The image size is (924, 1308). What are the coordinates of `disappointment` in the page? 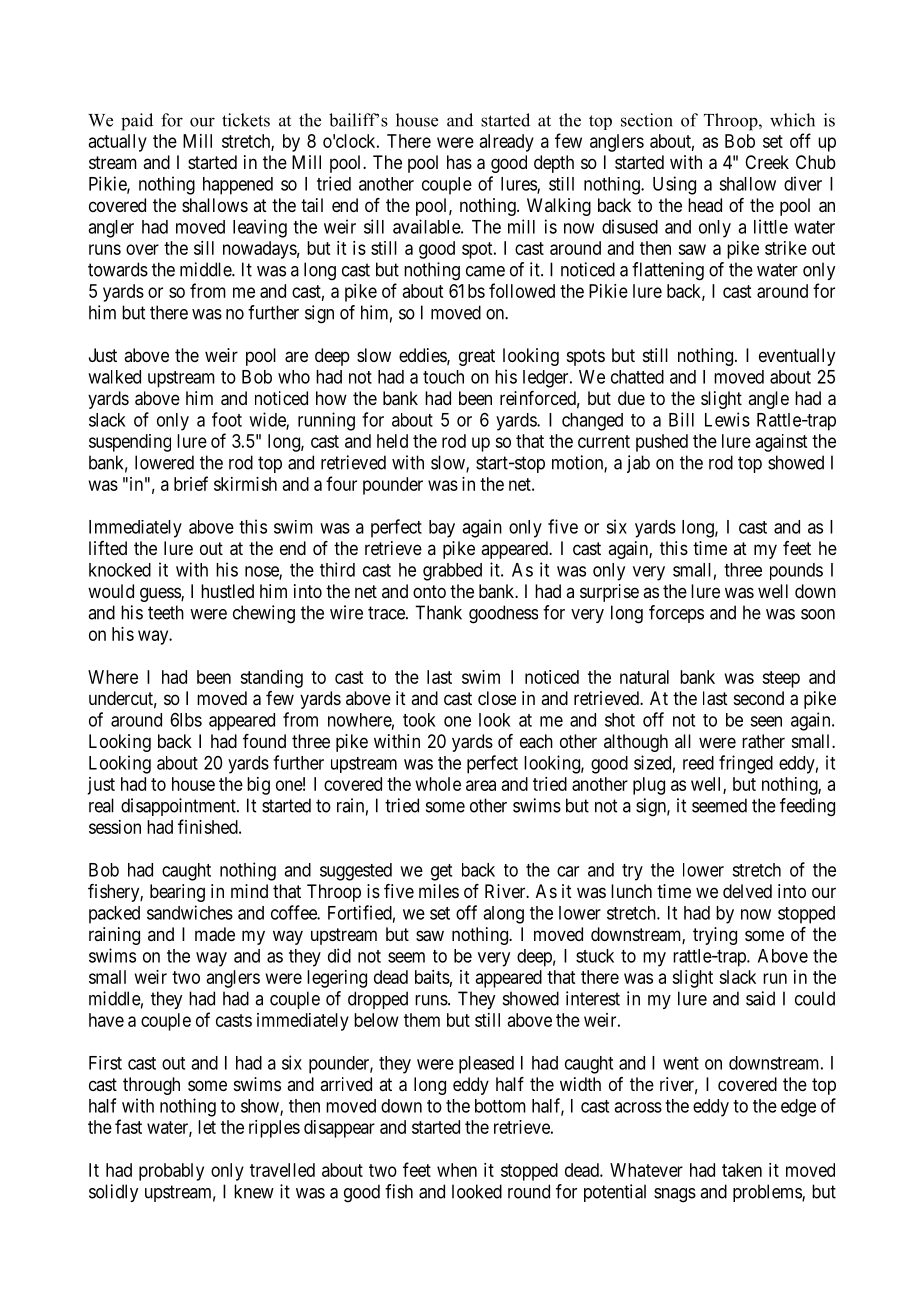 It's located at (179, 807).
